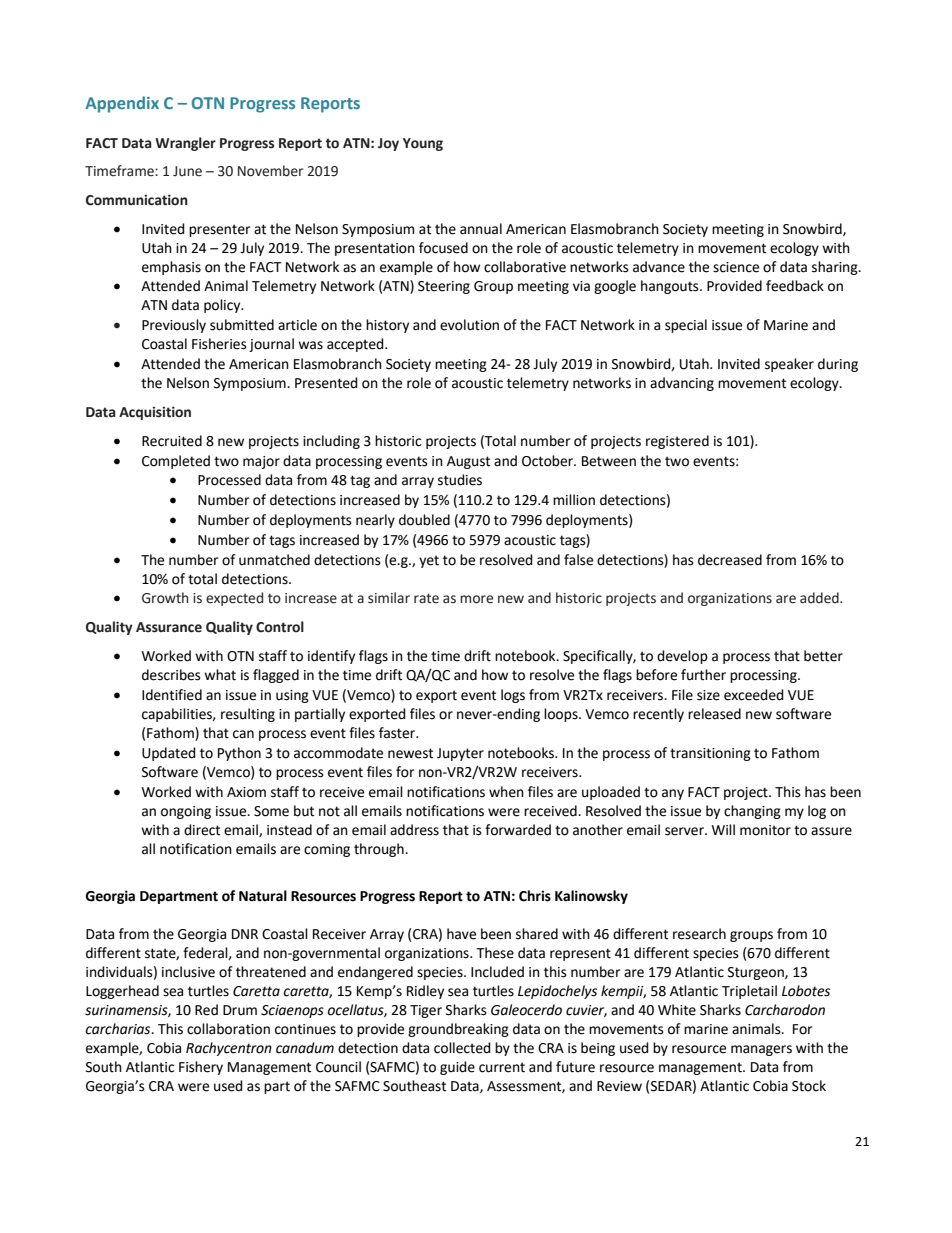 The image size is (952, 1233). What do you see at coordinates (185, 144) in the screenshot?
I see `Wrangler` at bounding box center [185, 144].
